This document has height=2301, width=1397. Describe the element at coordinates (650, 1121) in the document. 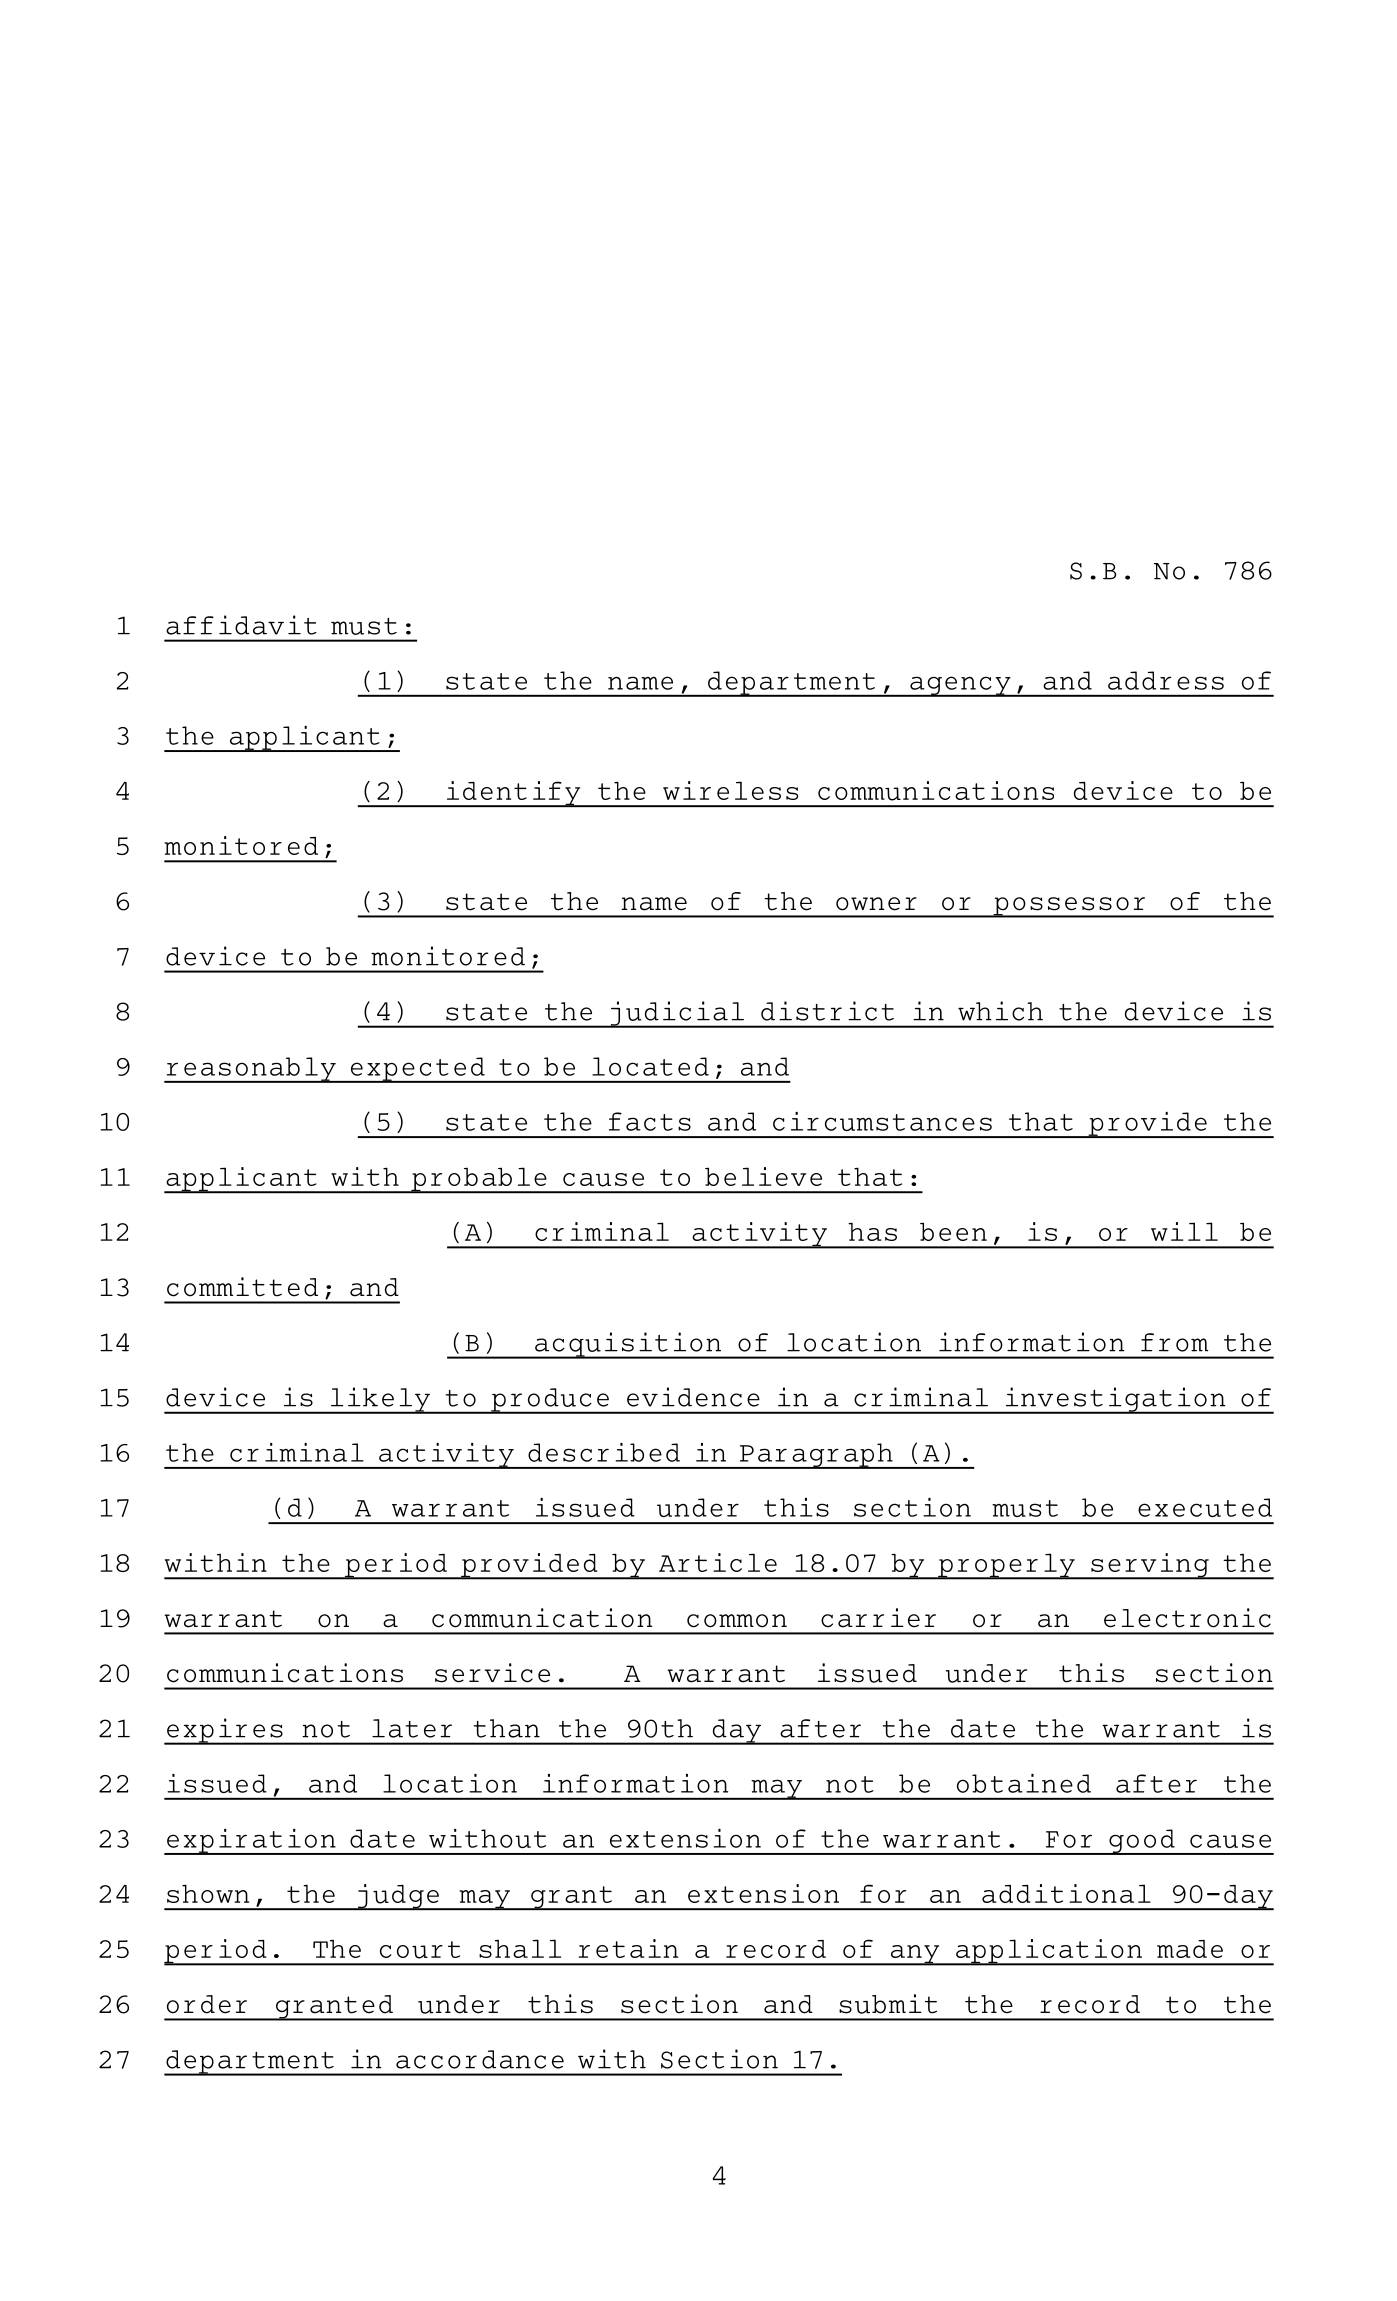

I see `facts` at that location.
